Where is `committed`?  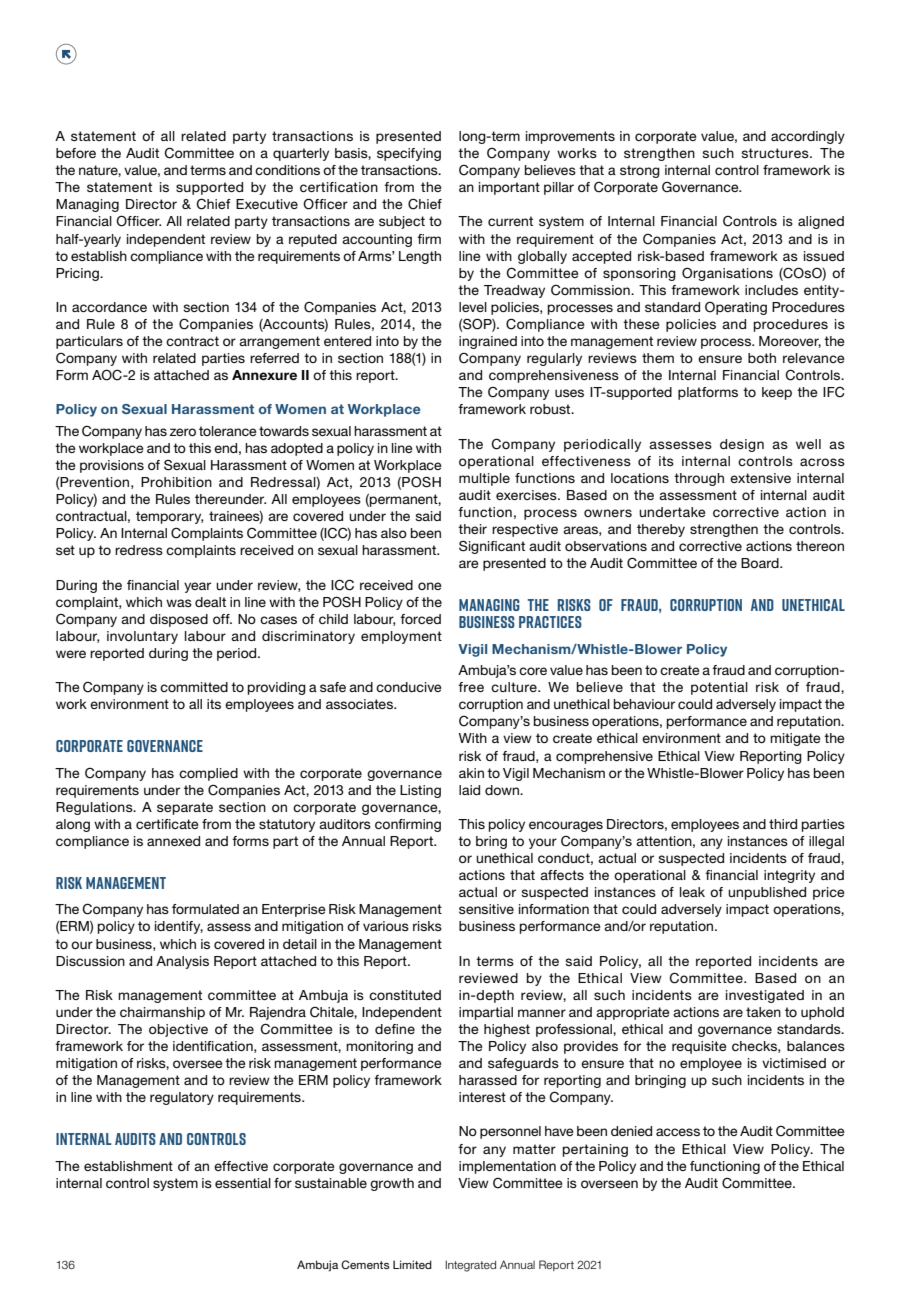 committed is located at coordinates (194, 687).
